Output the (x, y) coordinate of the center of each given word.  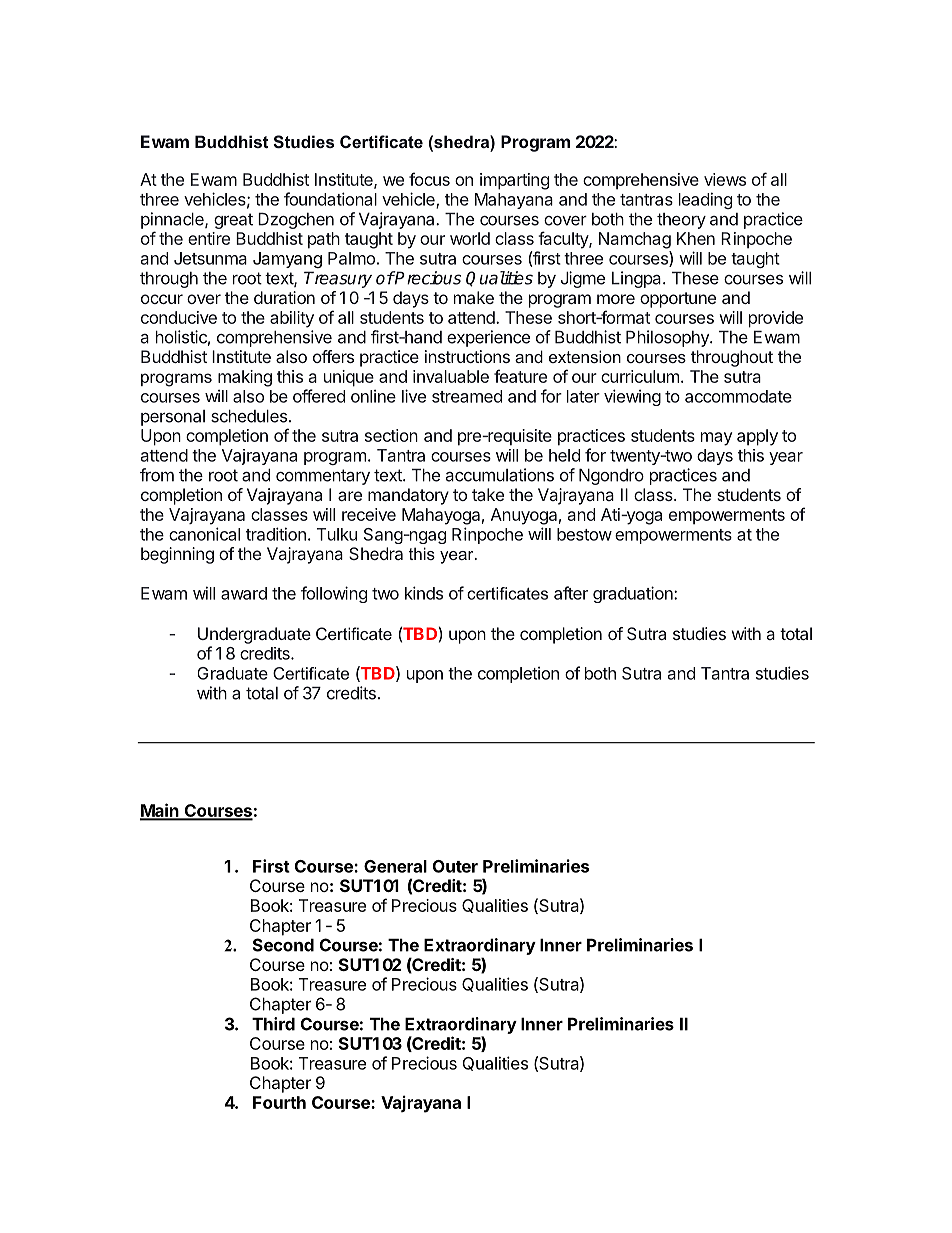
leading (705, 200)
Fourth (279, 1102)
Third (273, 1024)
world (470, 238)
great (233, 221)
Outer (455, 866)
